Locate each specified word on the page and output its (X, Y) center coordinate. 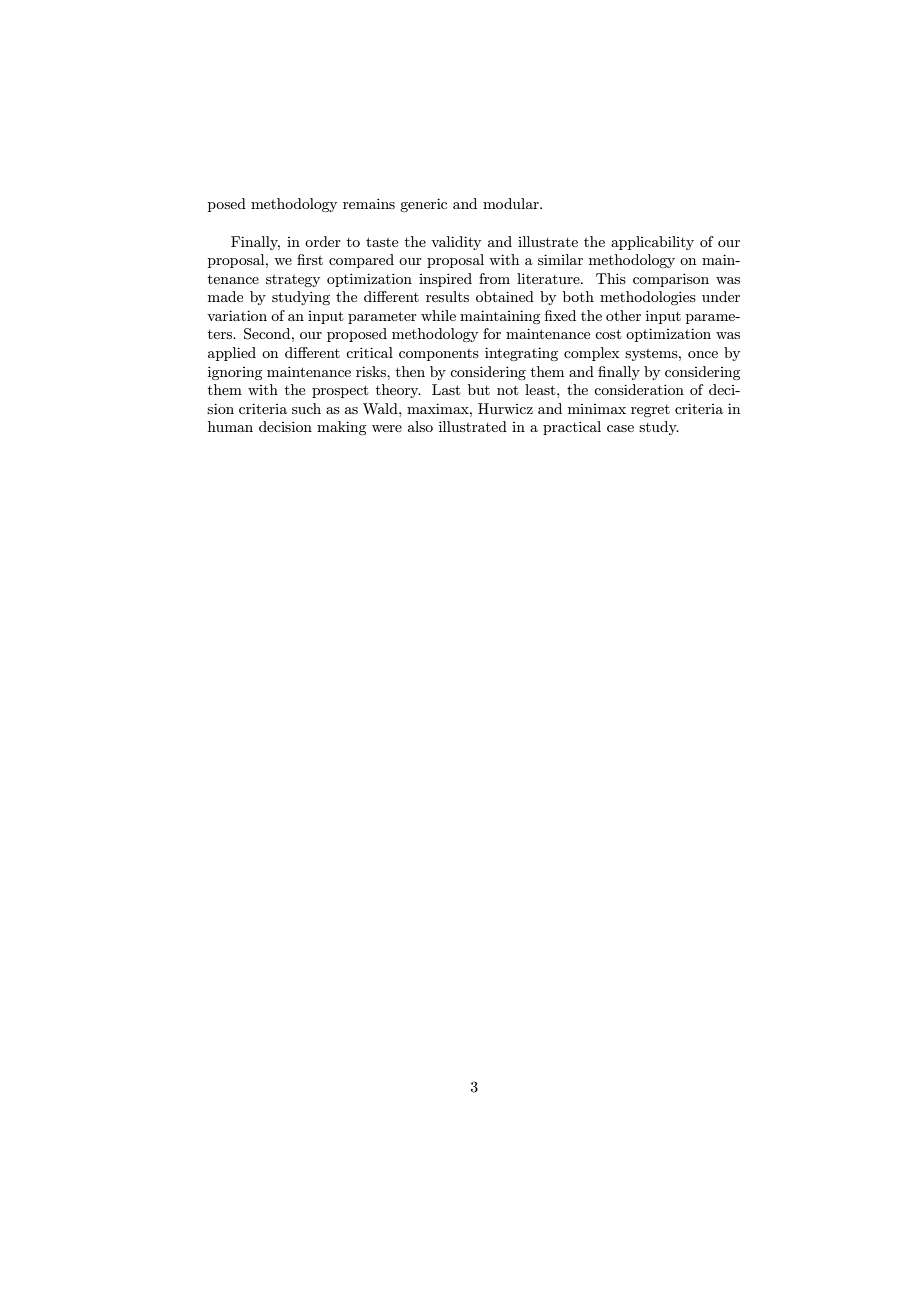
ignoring (235, 373)
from (494, 278)
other (623, 315)
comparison (671, 280)
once (703, 354)
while (438, 315)
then (410, 371)
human (230, 426)
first (310, 259)
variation (237, 315)
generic (423, 205)
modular (512, 203)
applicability (652, 243)
